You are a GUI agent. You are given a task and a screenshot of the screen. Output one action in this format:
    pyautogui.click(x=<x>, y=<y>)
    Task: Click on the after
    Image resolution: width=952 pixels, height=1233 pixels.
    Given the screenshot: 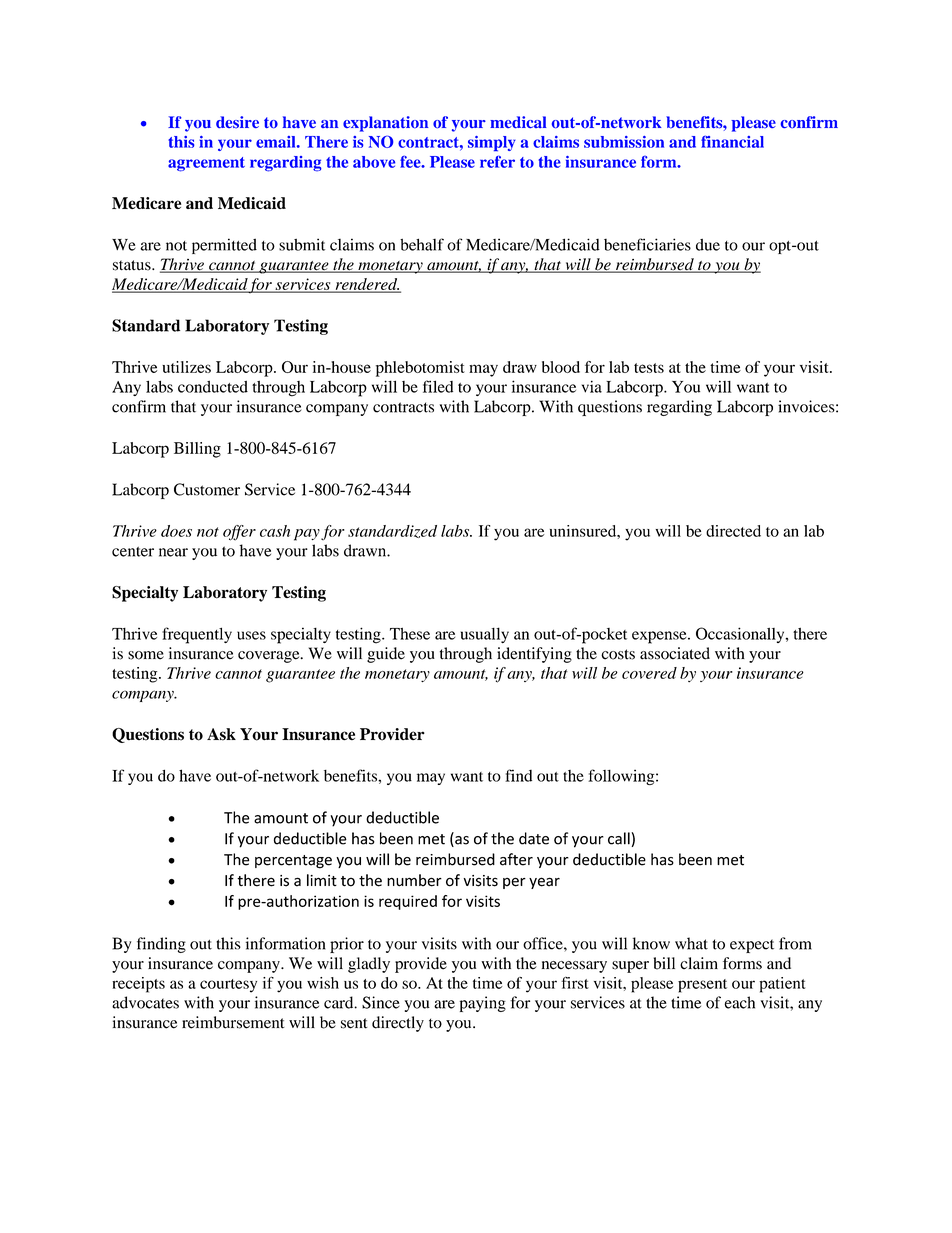 What is the action you would take?
    pyautogui.click(x=516, y=859)
